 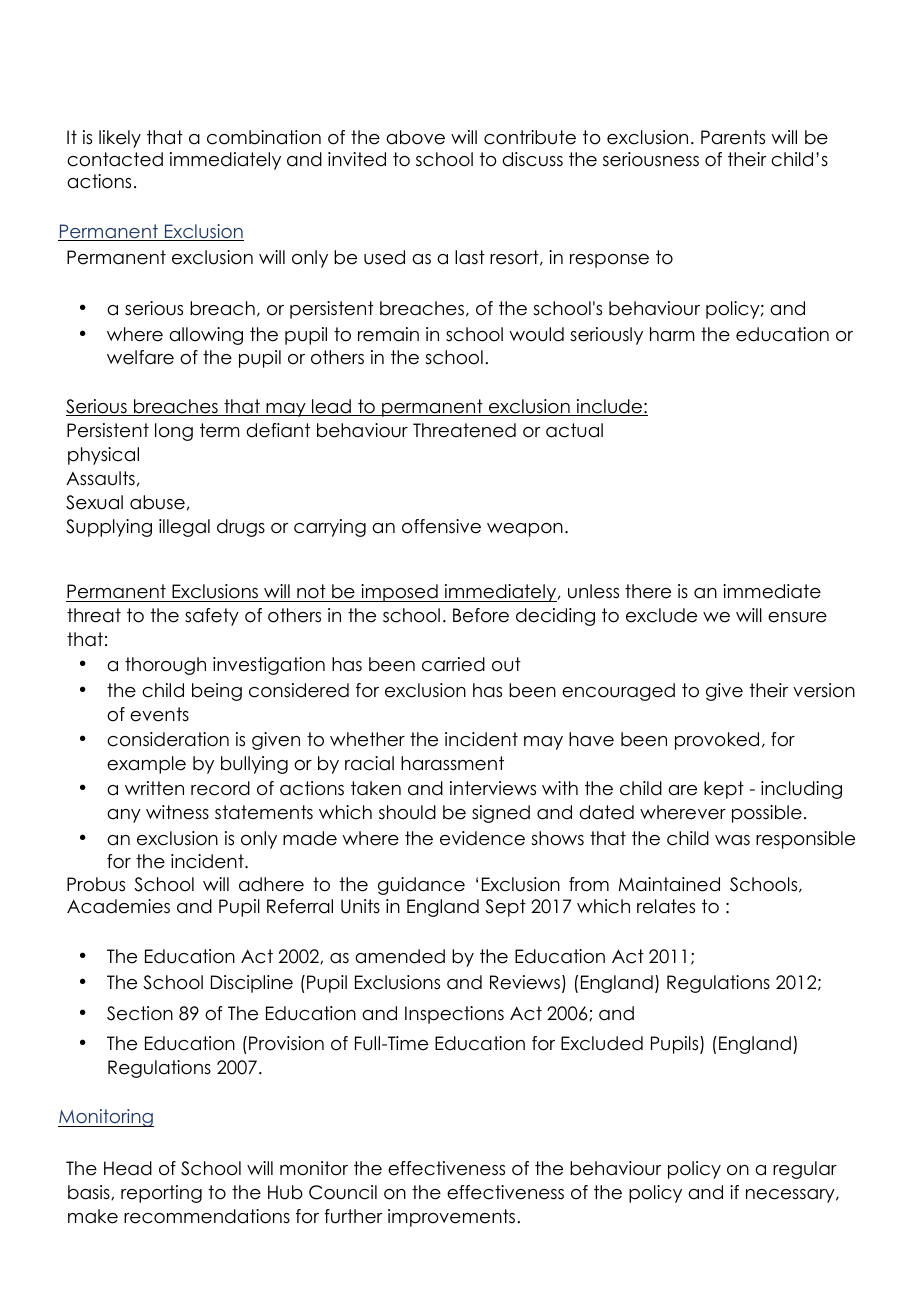 What do you see at coordinates (453, 664) in the screenshot?
I see `carried` at bounding box center [453, 664].
